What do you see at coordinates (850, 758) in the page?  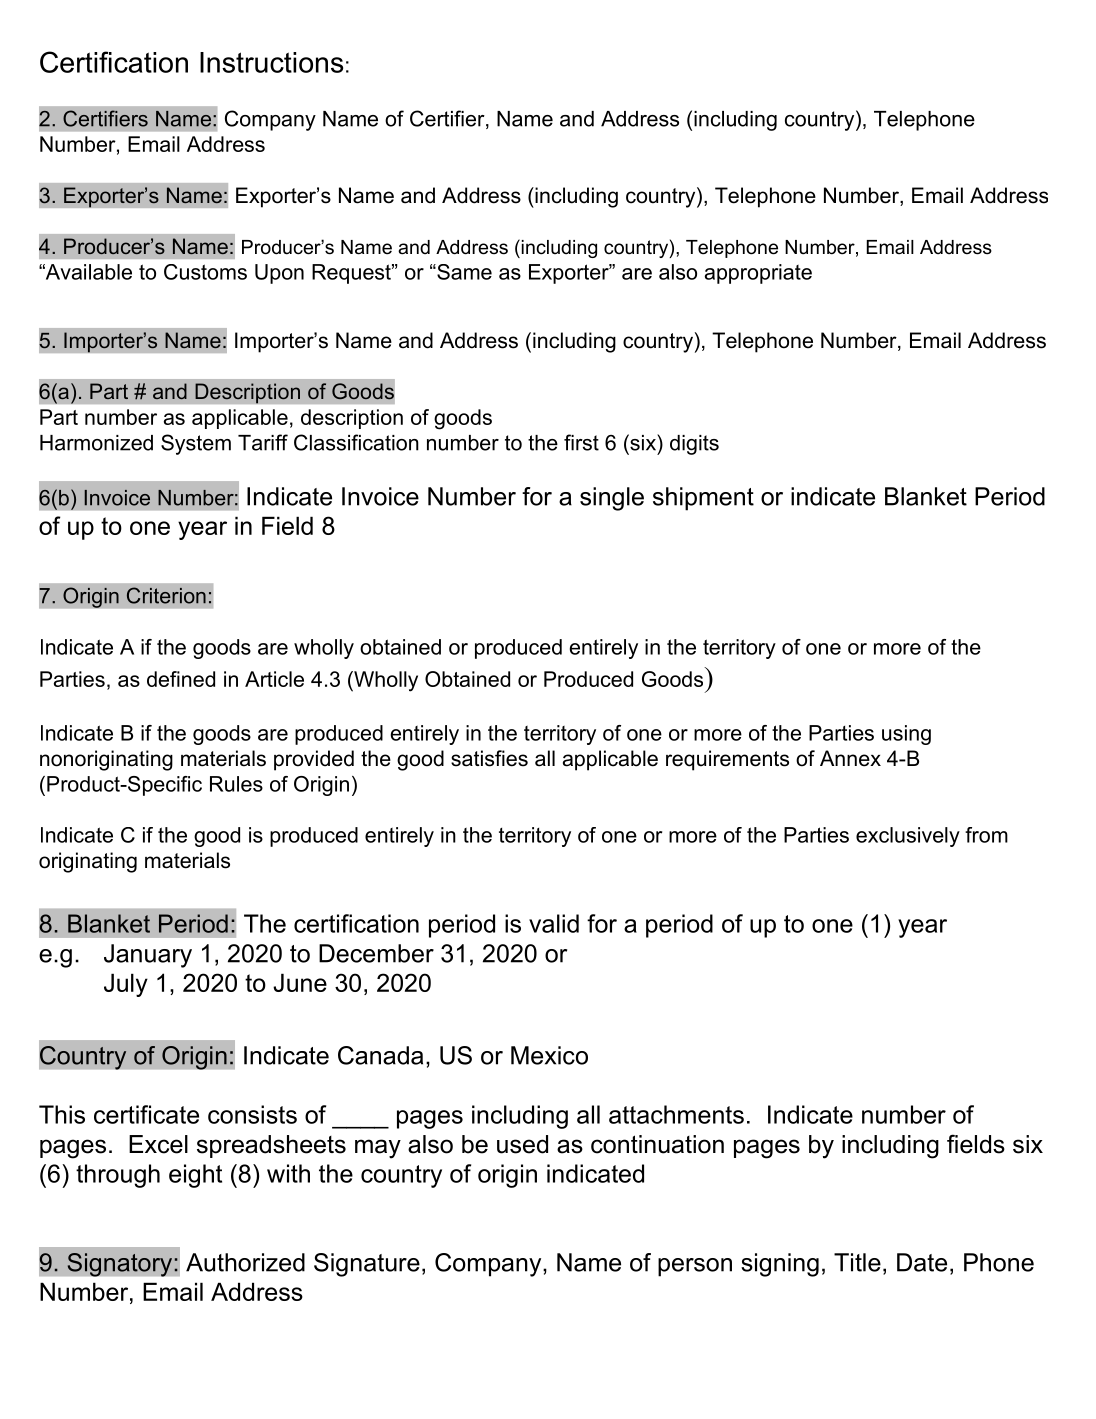 I see `Annex` at bounding box center [850, 758].
